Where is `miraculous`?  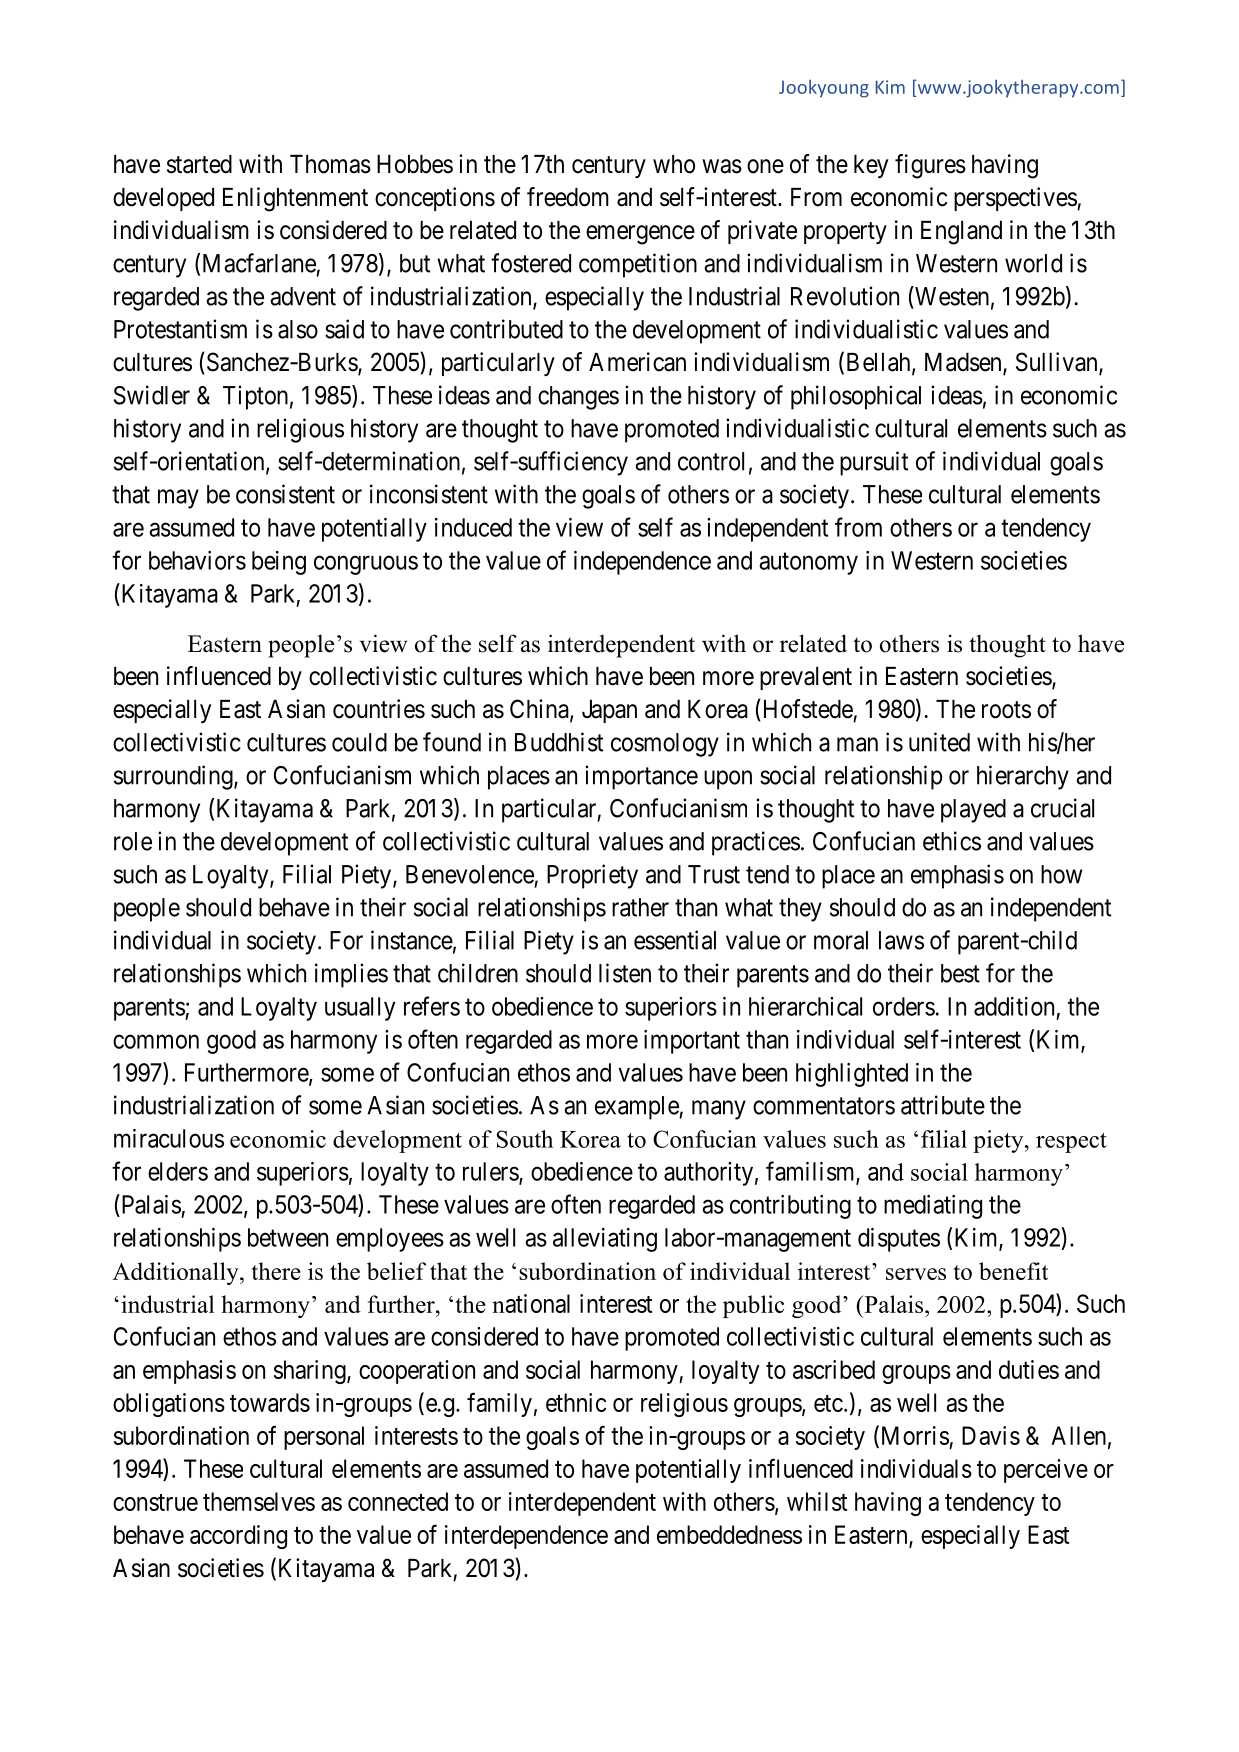 miraculous is located at coordinates (169, 1138).
